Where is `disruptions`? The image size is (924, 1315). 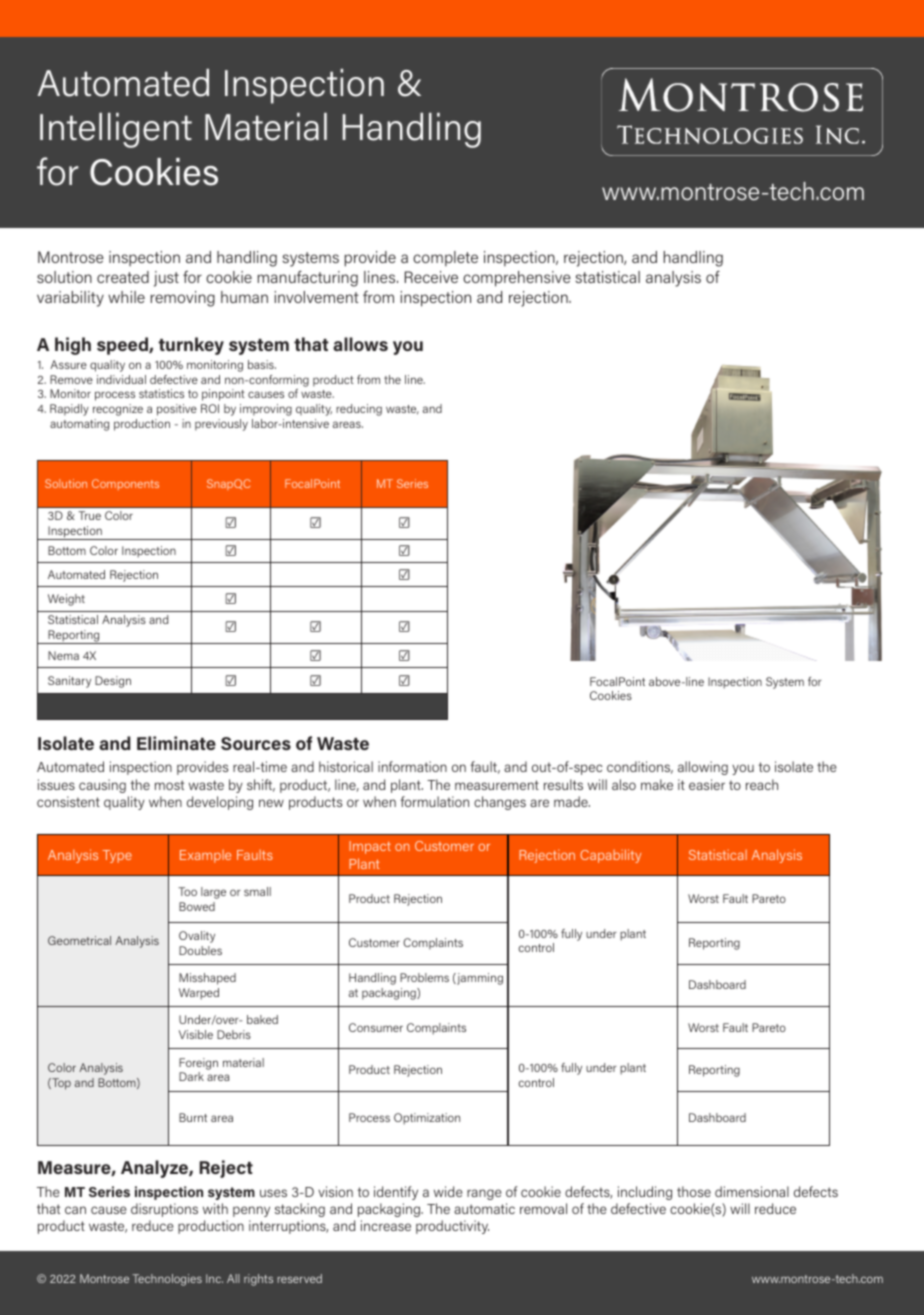 disruptions is located at coordinates (164, 1210).
